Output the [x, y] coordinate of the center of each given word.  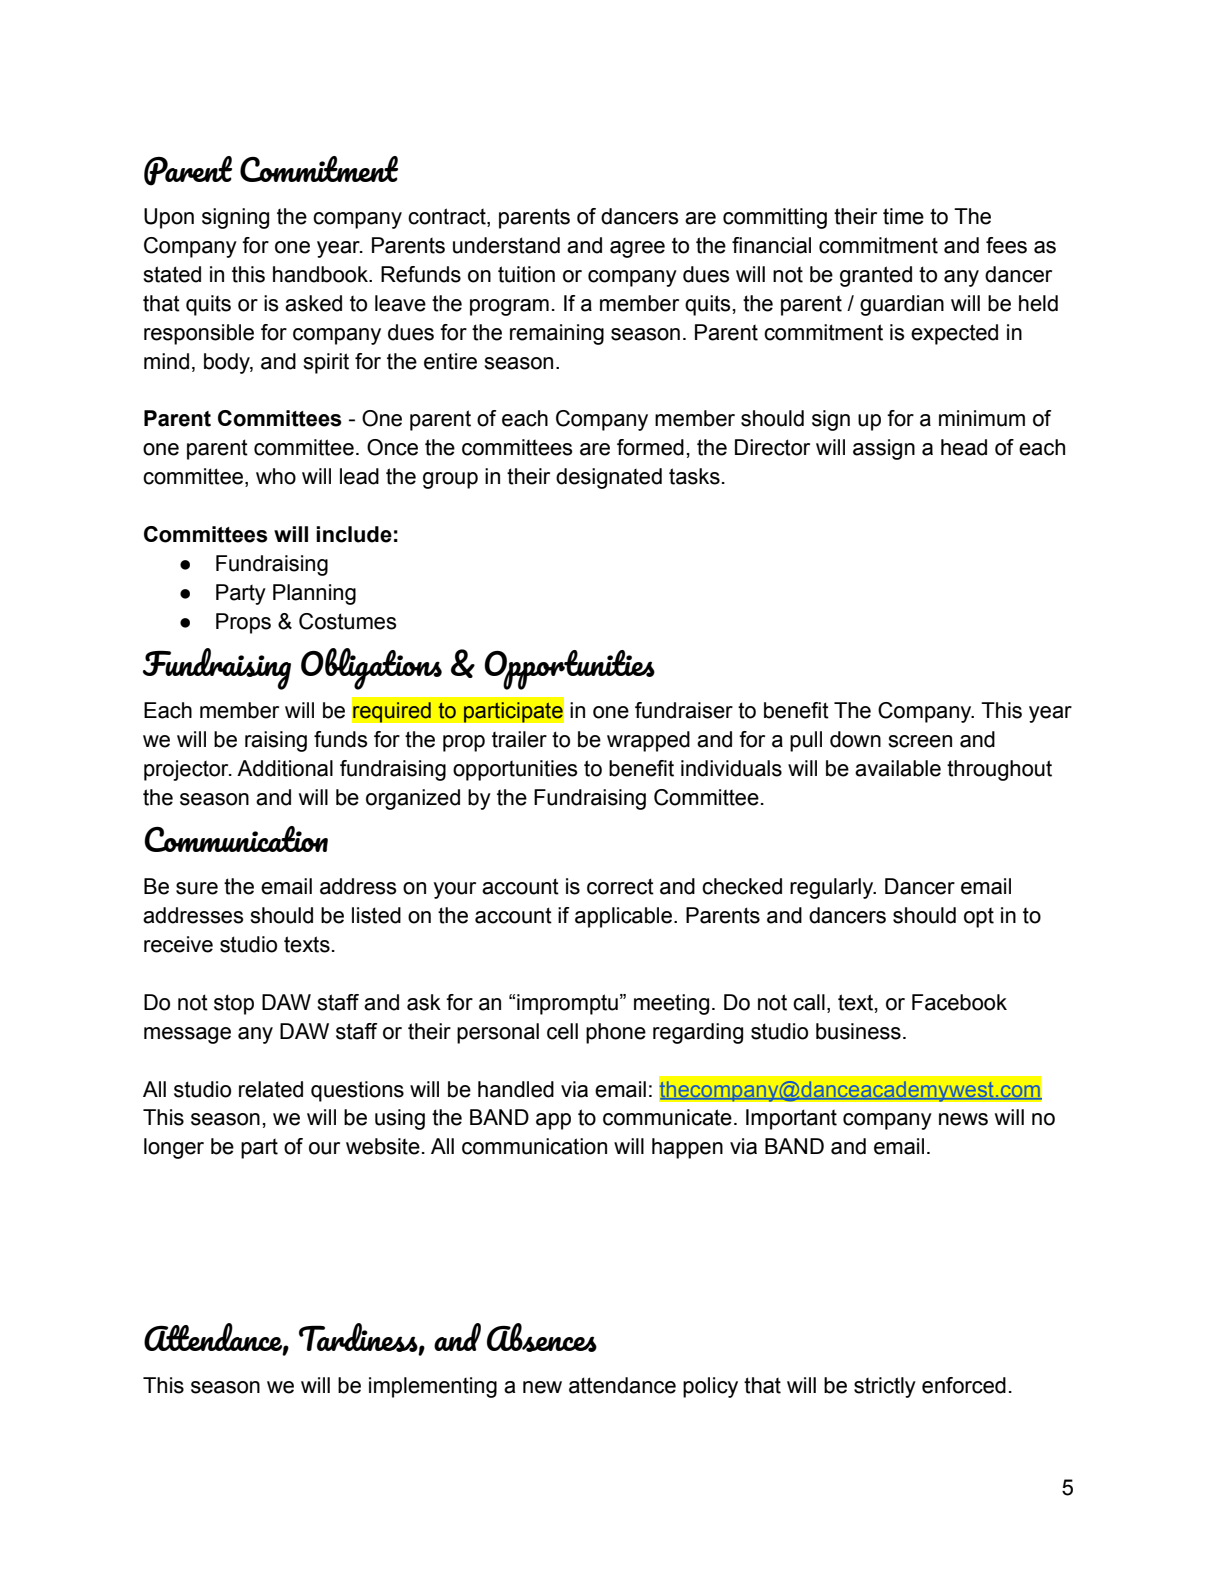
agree [637, 249]
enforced [964, 1385]
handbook [321, 274]
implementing [433, 1387]
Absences [542, 1337]
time [903, 216]
